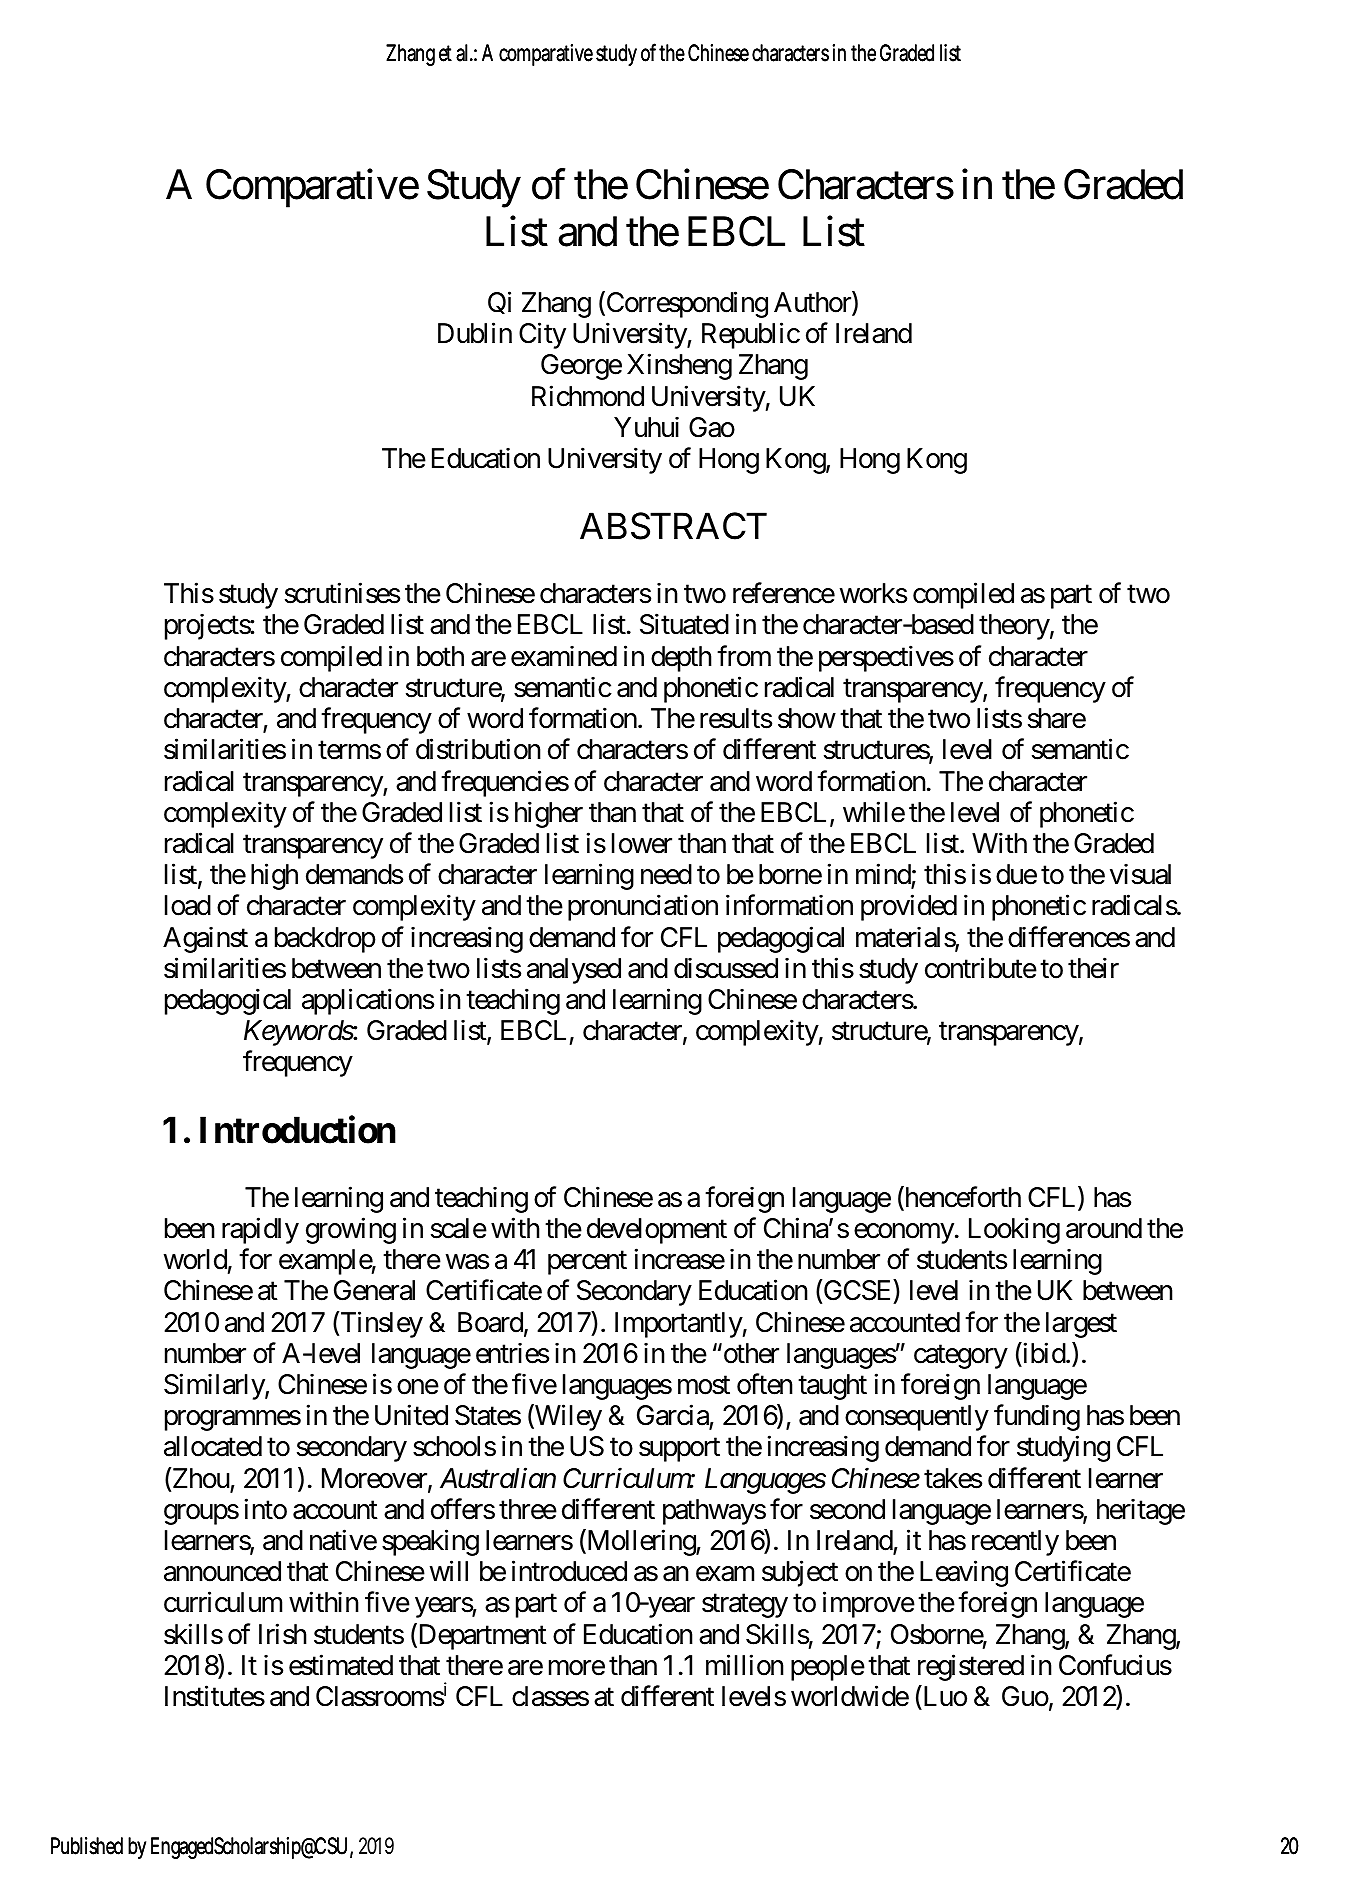 This page has height=1904, width=1347. Describe the element at coordinates (686, 304) in the page. I see `Corresponding` at that location.
